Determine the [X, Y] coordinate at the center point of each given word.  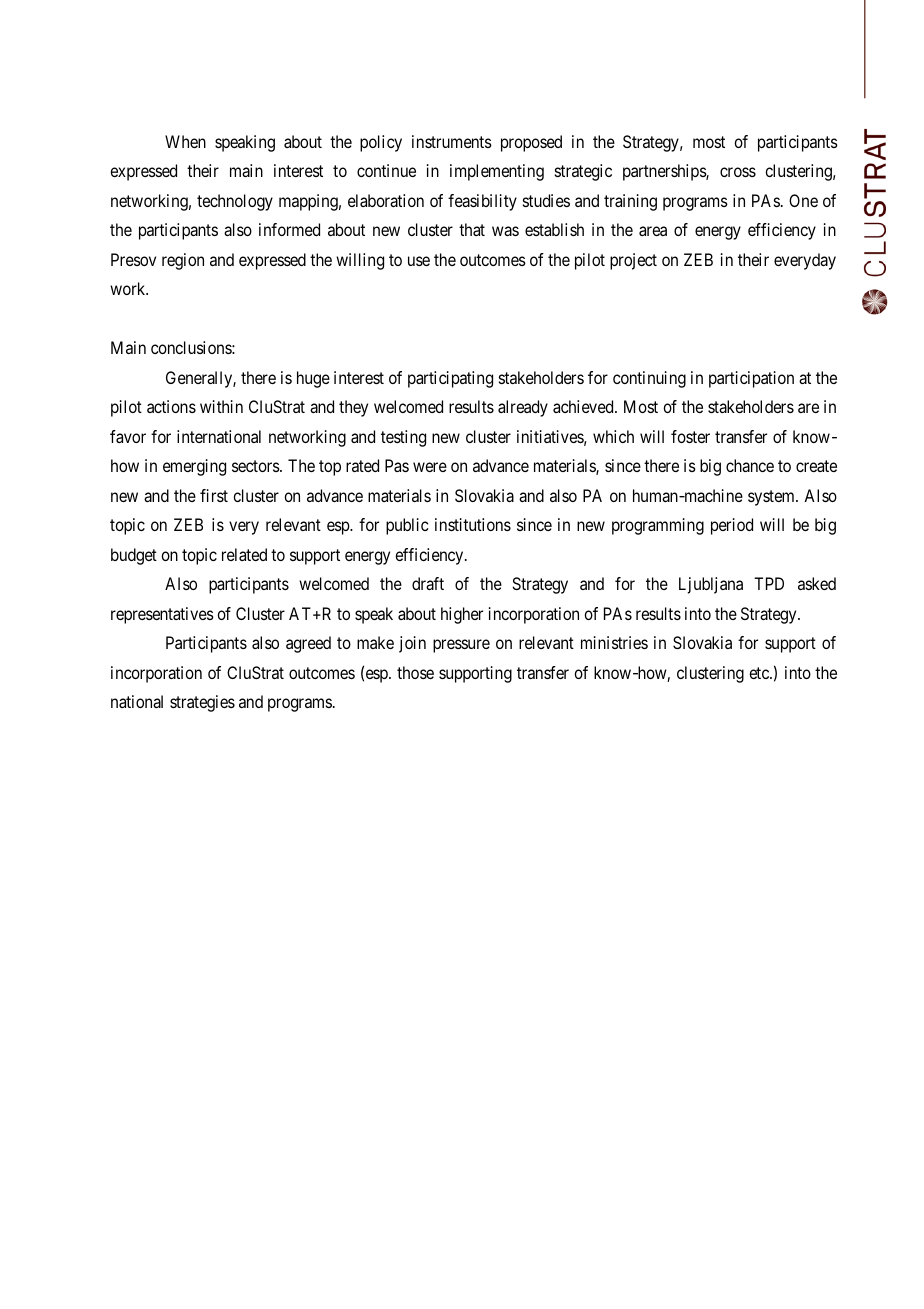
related [244, 554]
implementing [497, 172]
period [732, 526]
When [185, 141]
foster [690, 436]
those [415, 672]
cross [738, 172]
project [633, 261]
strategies [202, 703]
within [221, 406]
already [523, 408]
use [419, 261]
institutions [473, 524]
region [183, 261]
